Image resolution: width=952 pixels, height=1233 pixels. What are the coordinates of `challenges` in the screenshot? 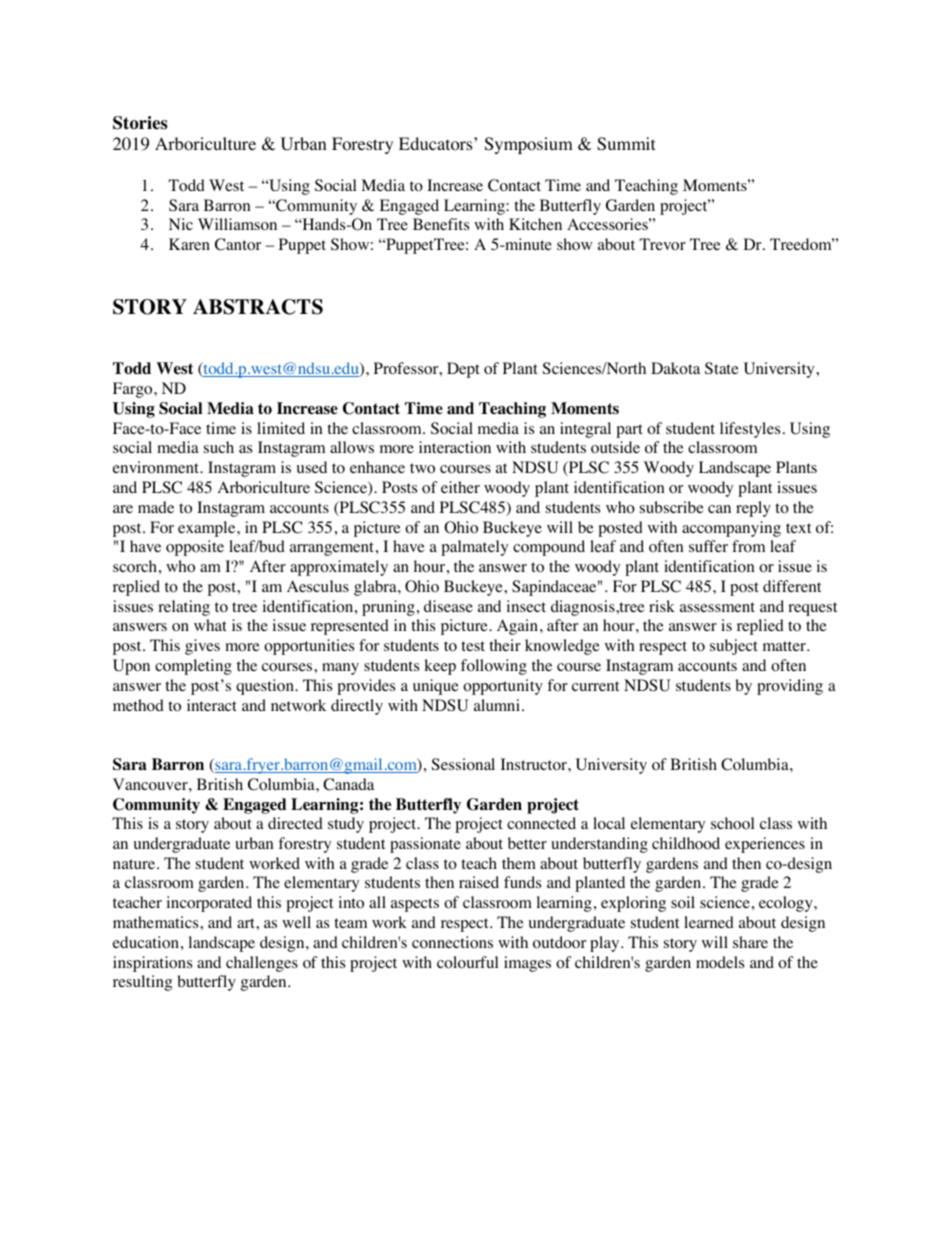 It's located at (262, 964).
